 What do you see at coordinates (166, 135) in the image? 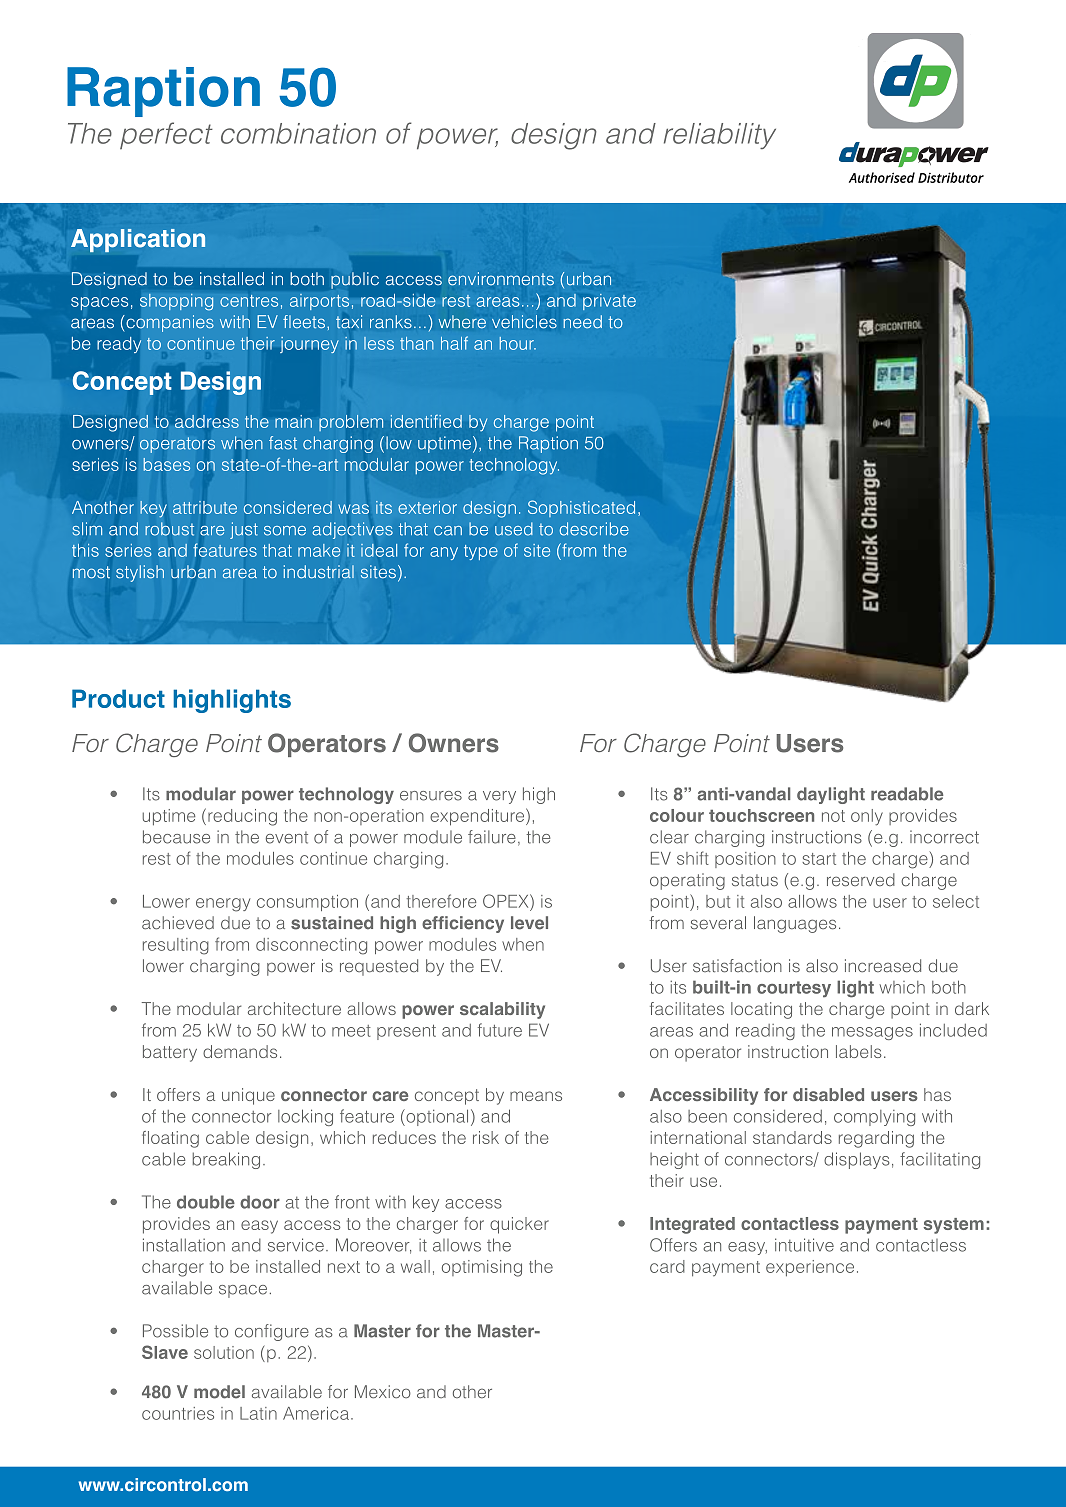
I see `perfect` at bounding box center [166, 135].
